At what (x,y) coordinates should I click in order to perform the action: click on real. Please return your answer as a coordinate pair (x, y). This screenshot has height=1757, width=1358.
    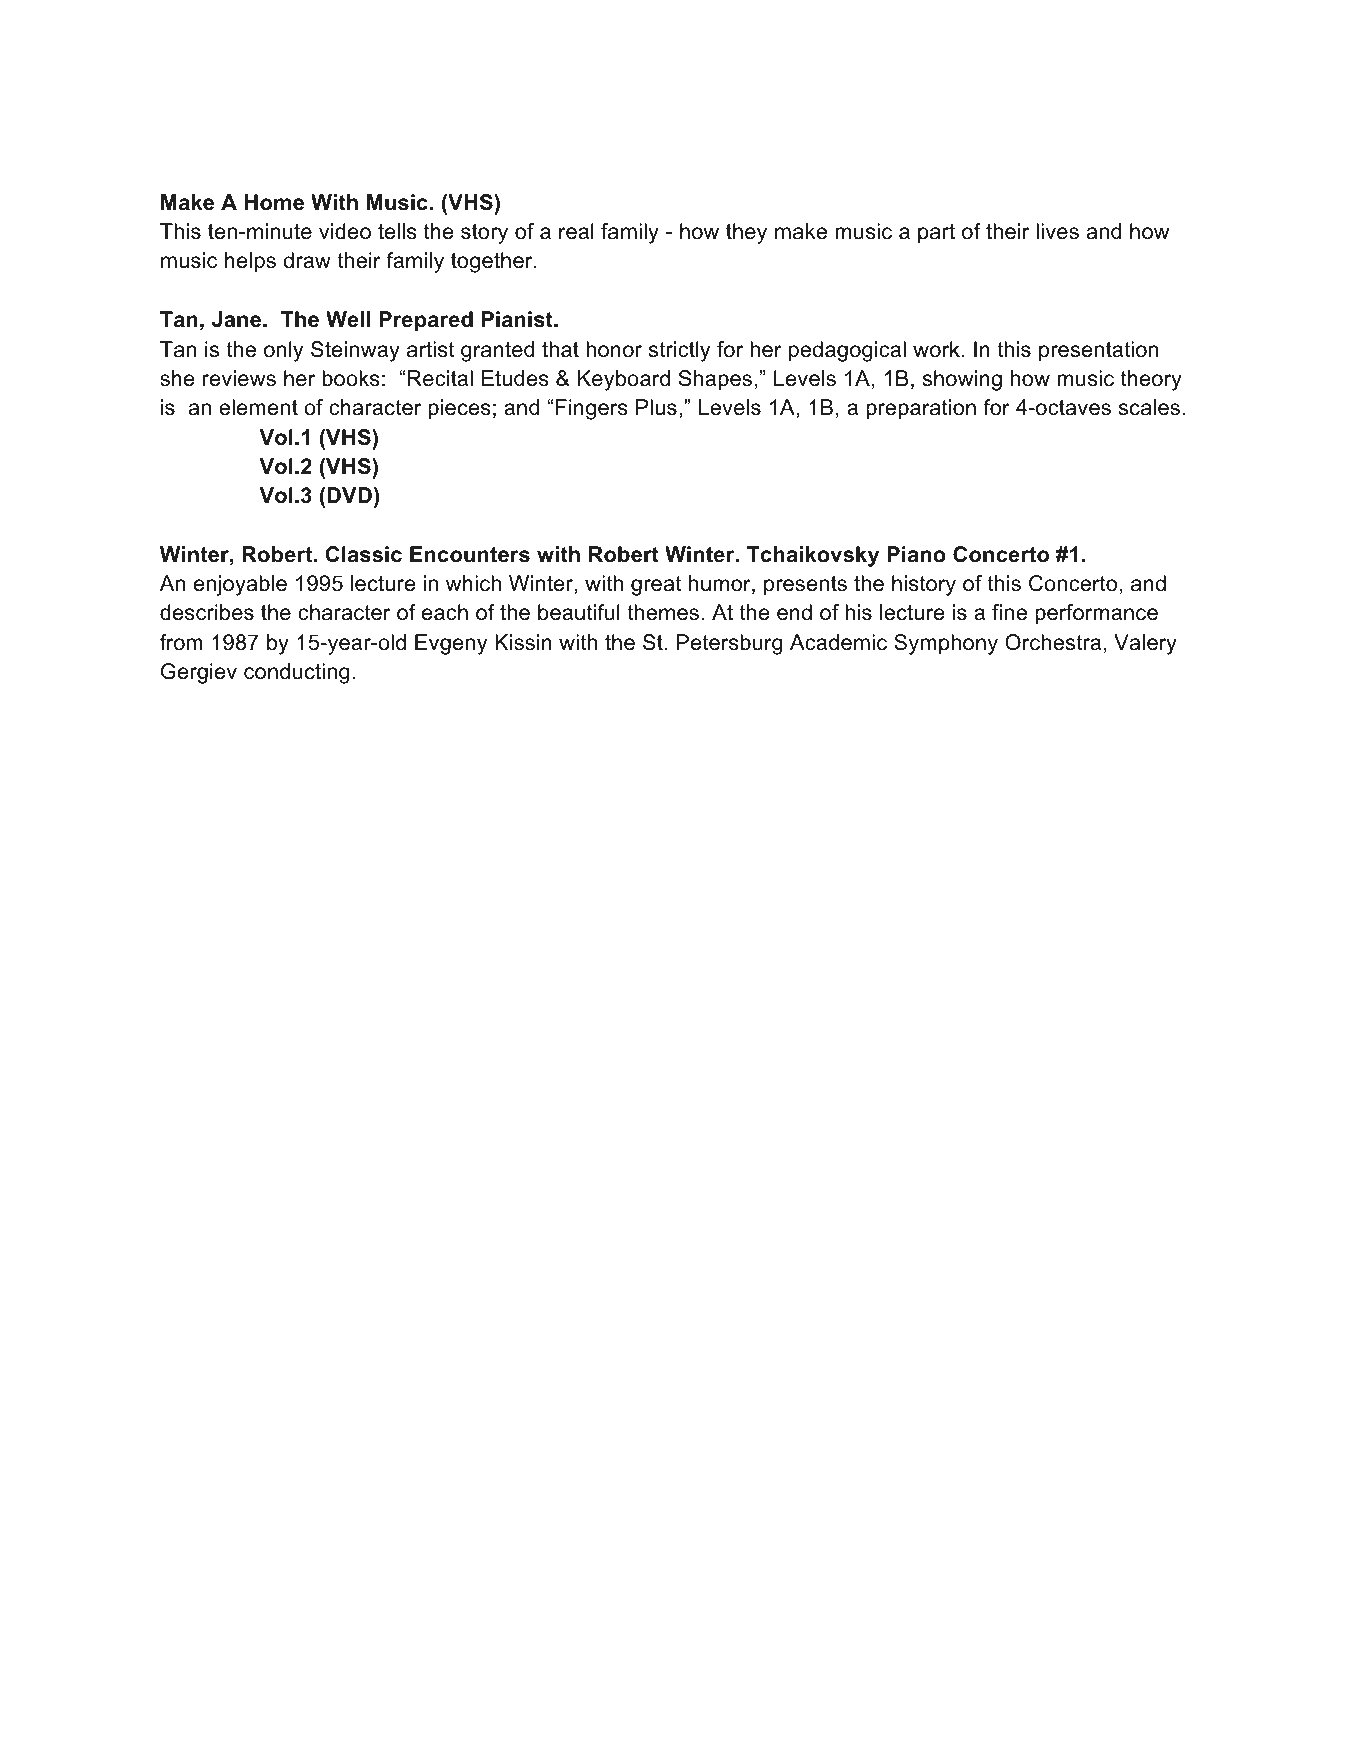
    Looking at the image, I should click on (576, 231).
